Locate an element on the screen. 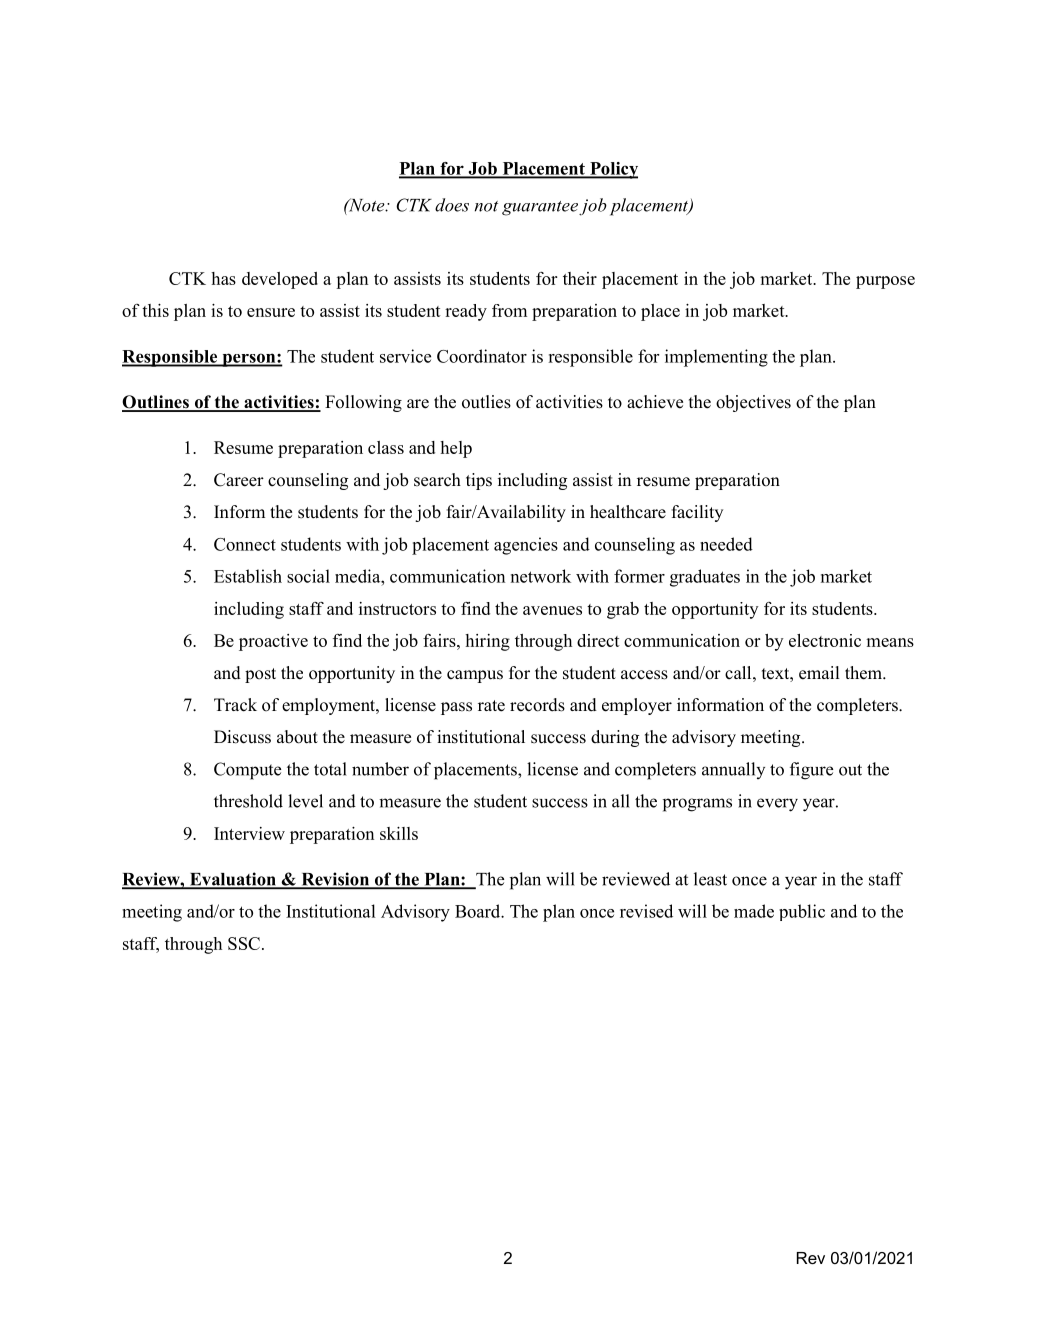  objectives is located at coordinates (753, 403).
